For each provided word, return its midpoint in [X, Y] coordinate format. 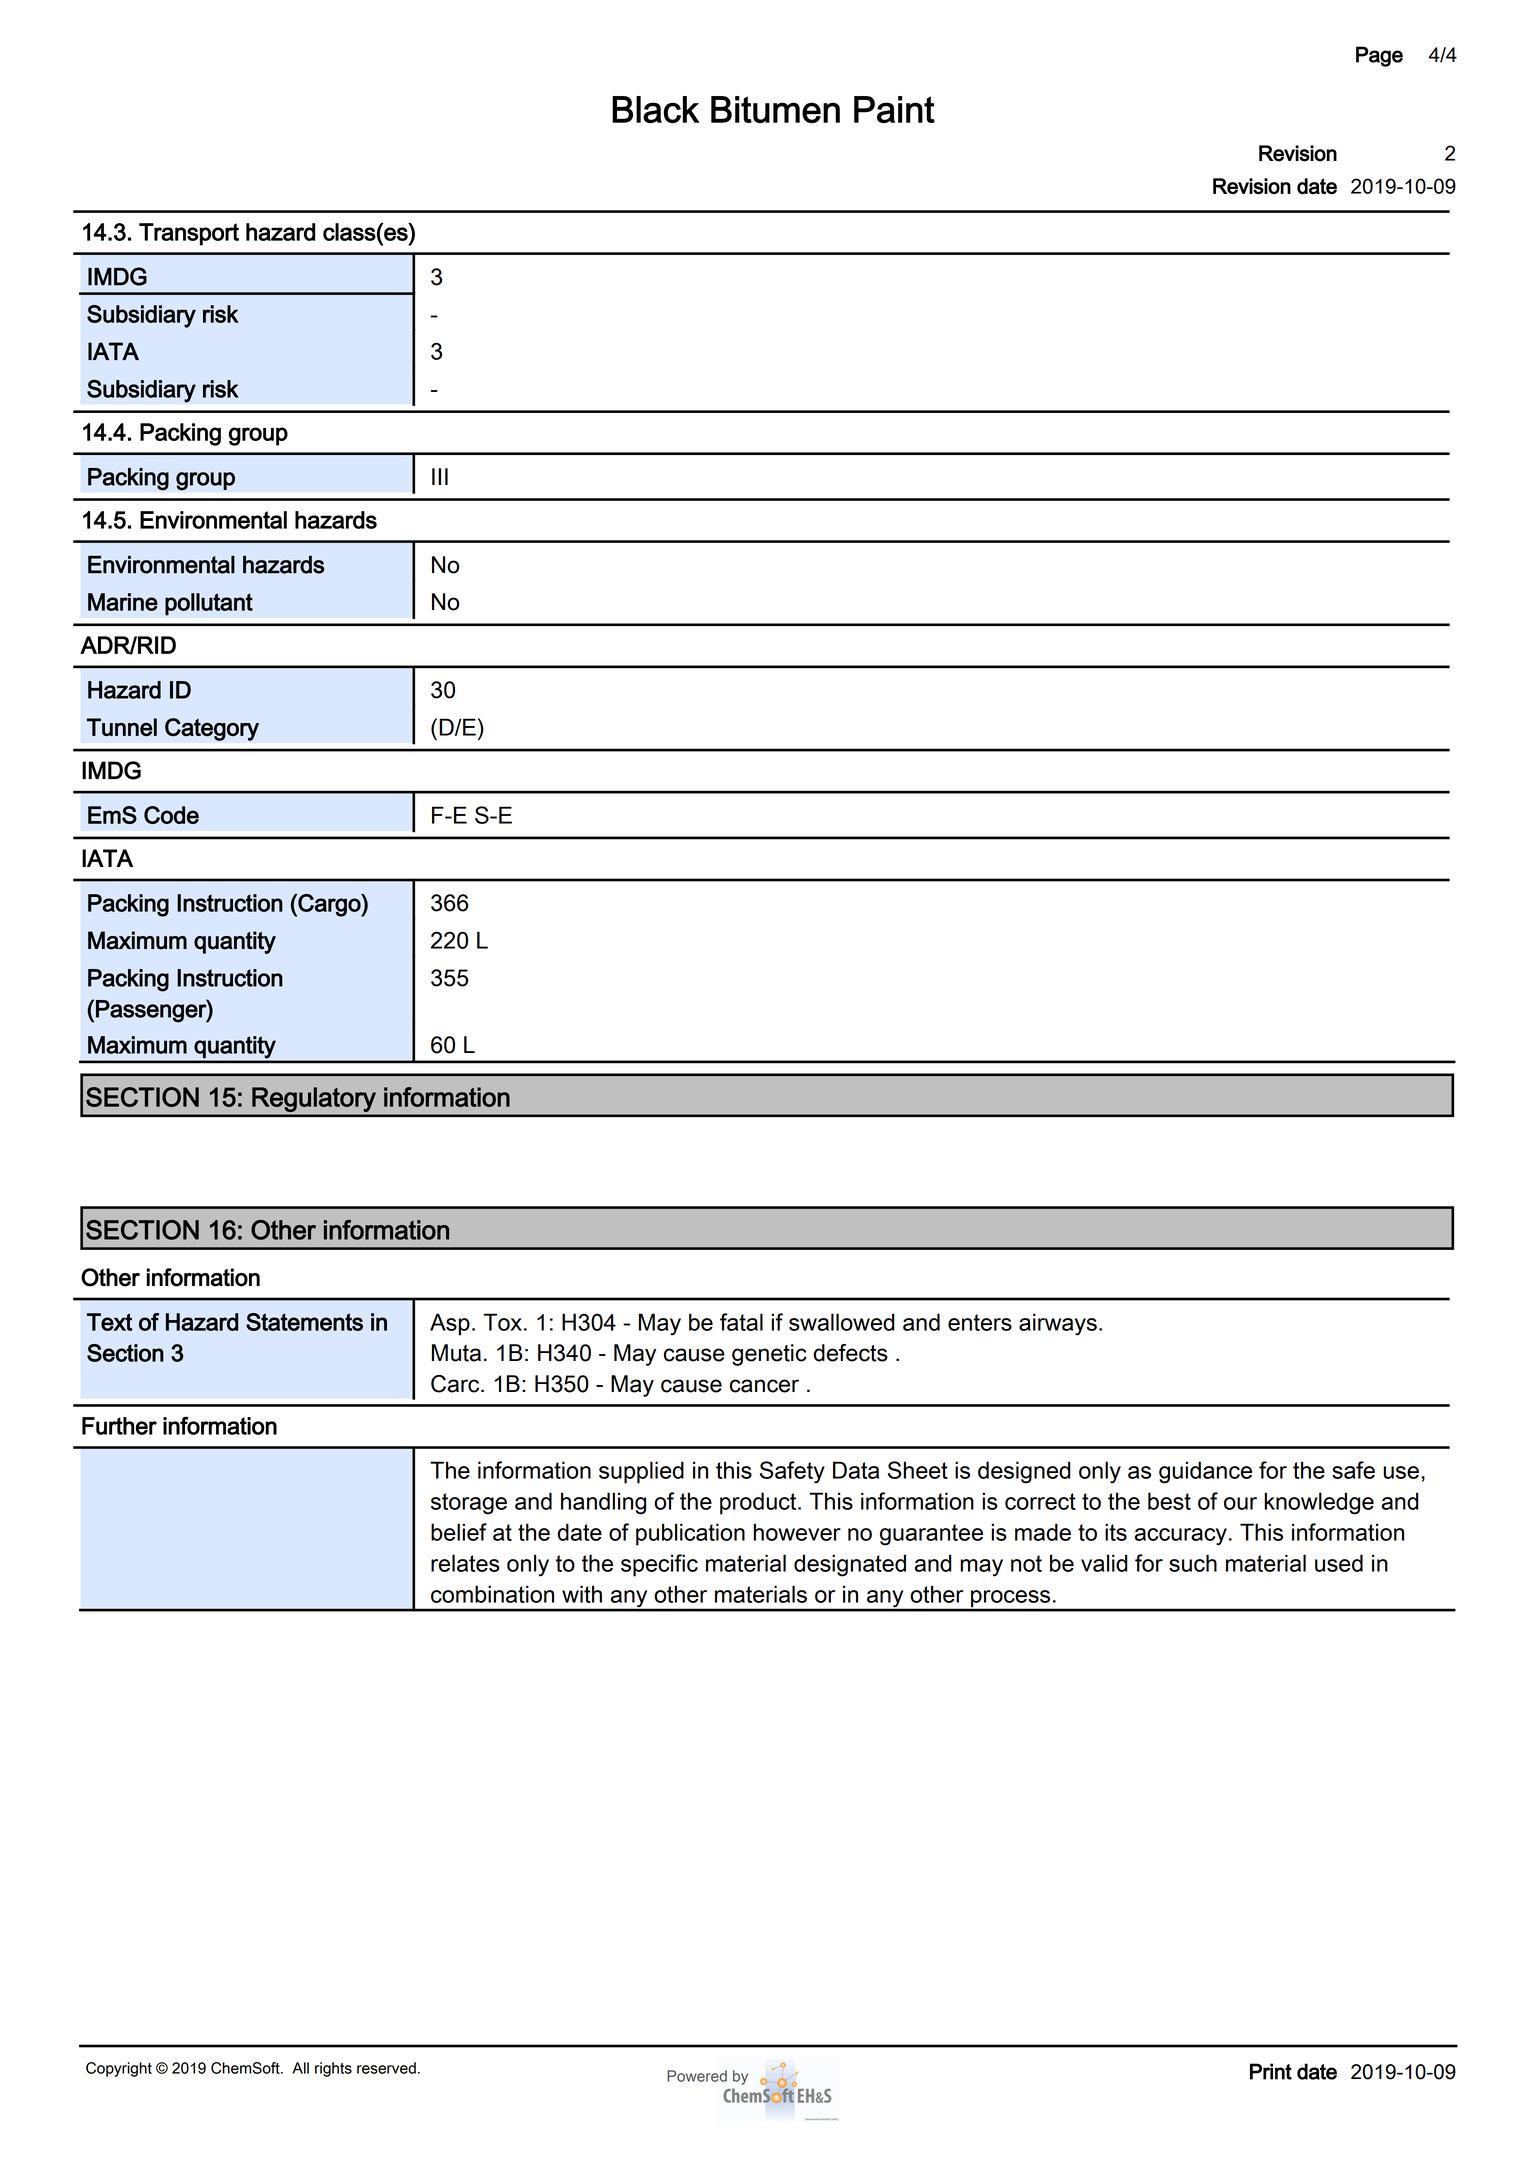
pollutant [209, 604]
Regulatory [314, 1100]
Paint [894, 109]
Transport [189, 234]
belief [459, 1532]
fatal [741, 1322]
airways [1058, 1324]
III [440, 476]
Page [1379, 56]
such [1193, 1563]
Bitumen [775, 109]
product [759, 1503]
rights [333, 2069]
